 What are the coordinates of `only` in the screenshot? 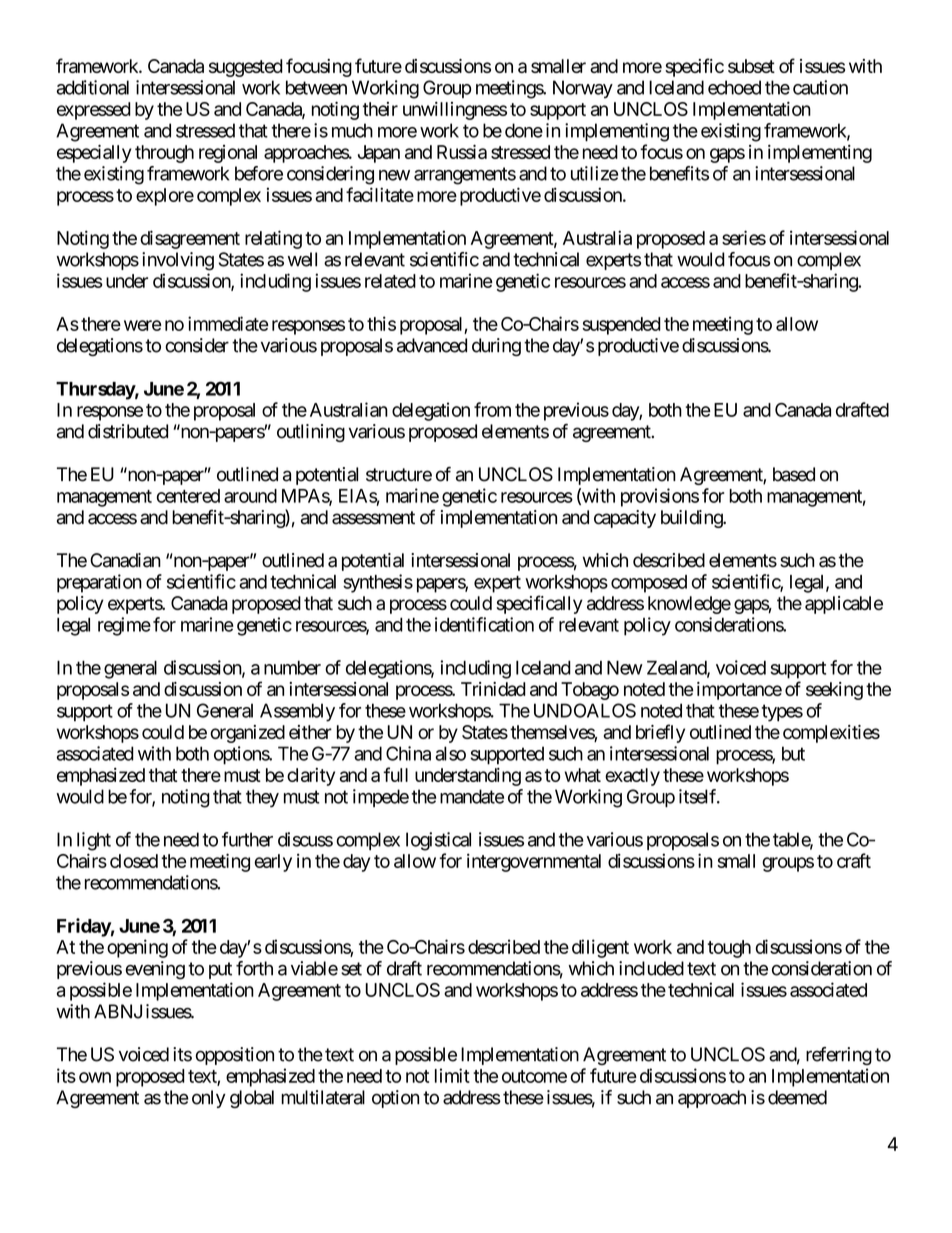 It's located at (209, 1099).
